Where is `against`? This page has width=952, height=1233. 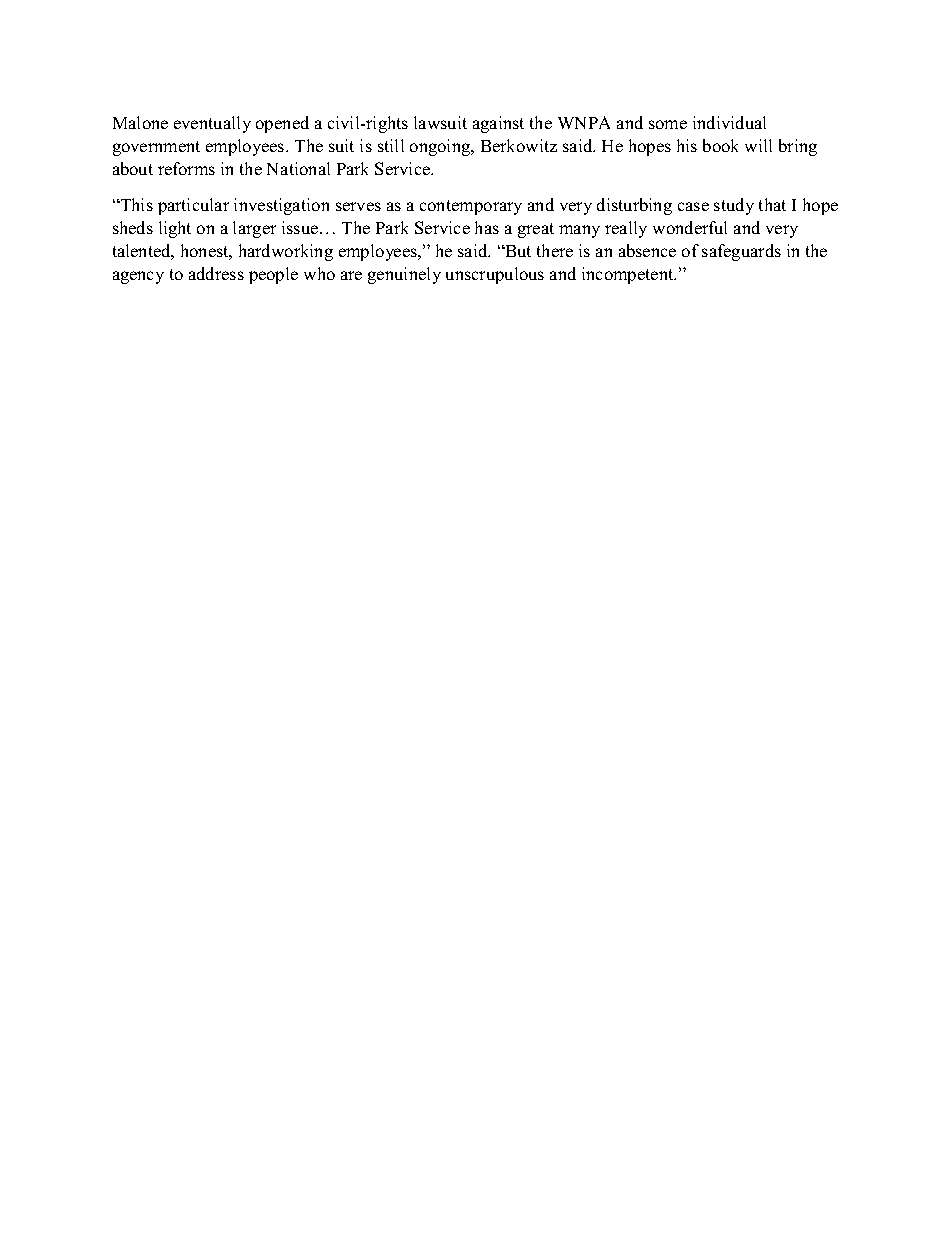
against is located at coordinates (498, 124).
